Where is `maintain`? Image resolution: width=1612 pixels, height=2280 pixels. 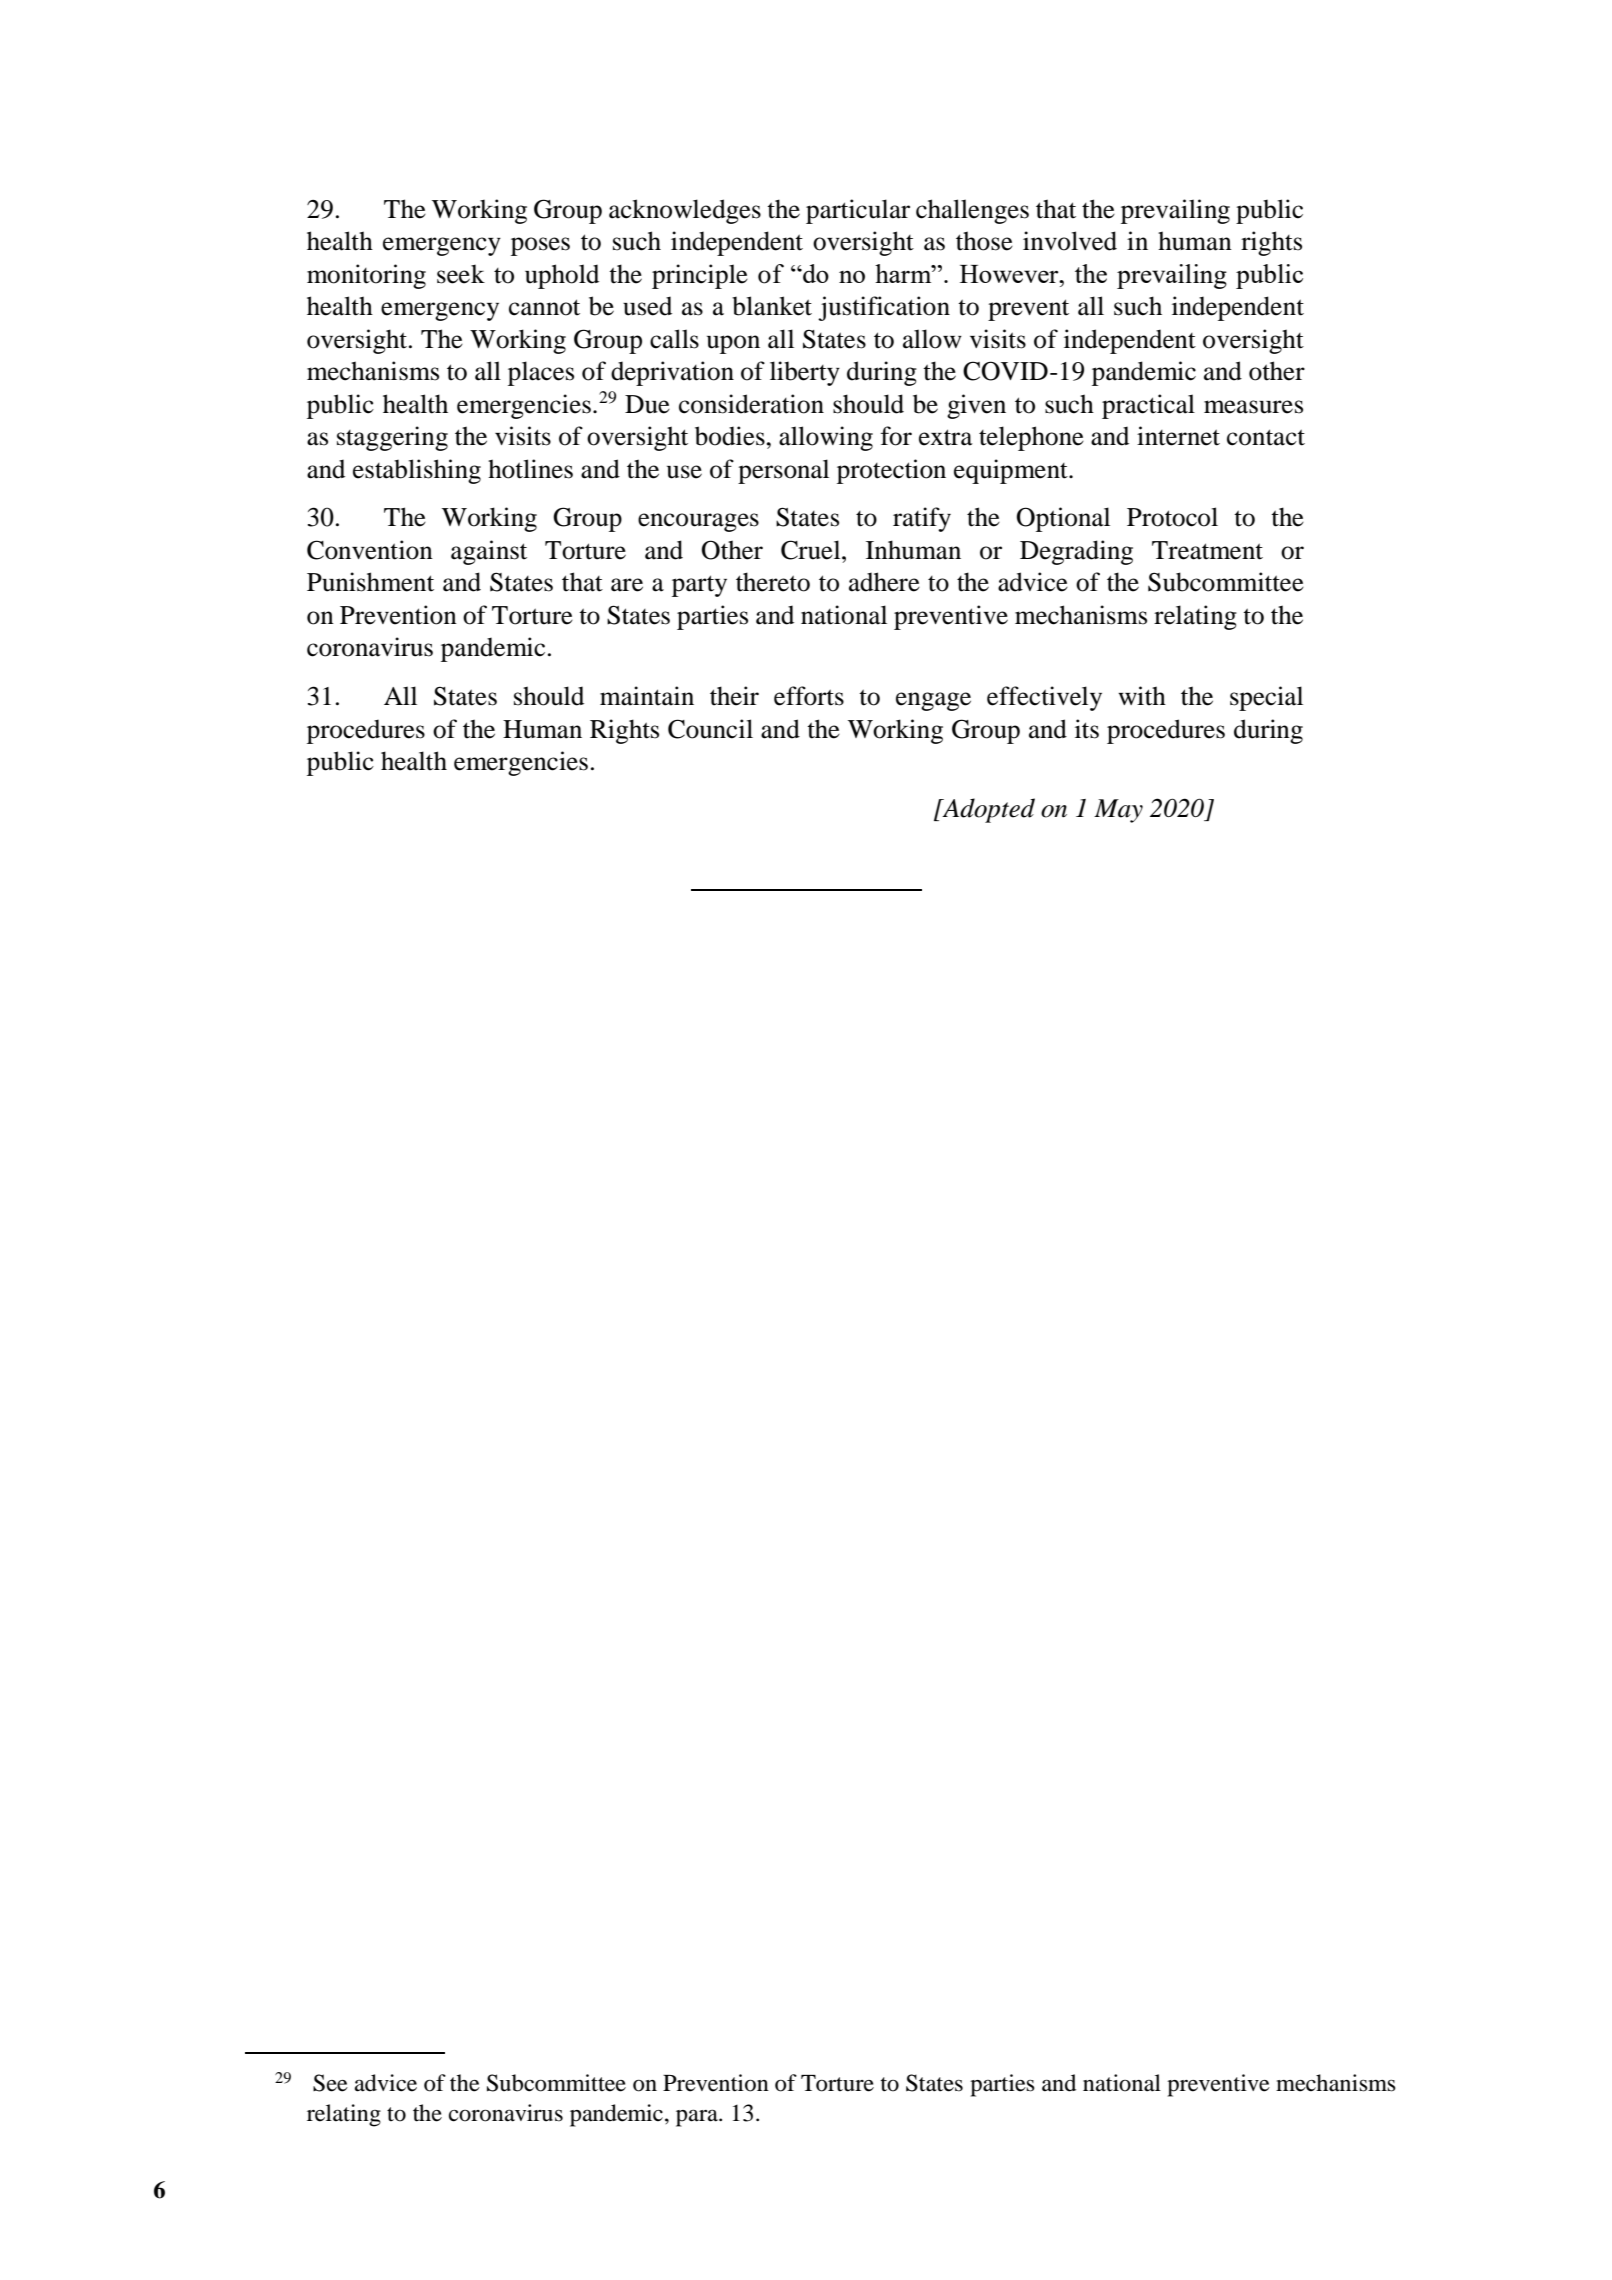 maintain is located at coordinates (647, 696).
